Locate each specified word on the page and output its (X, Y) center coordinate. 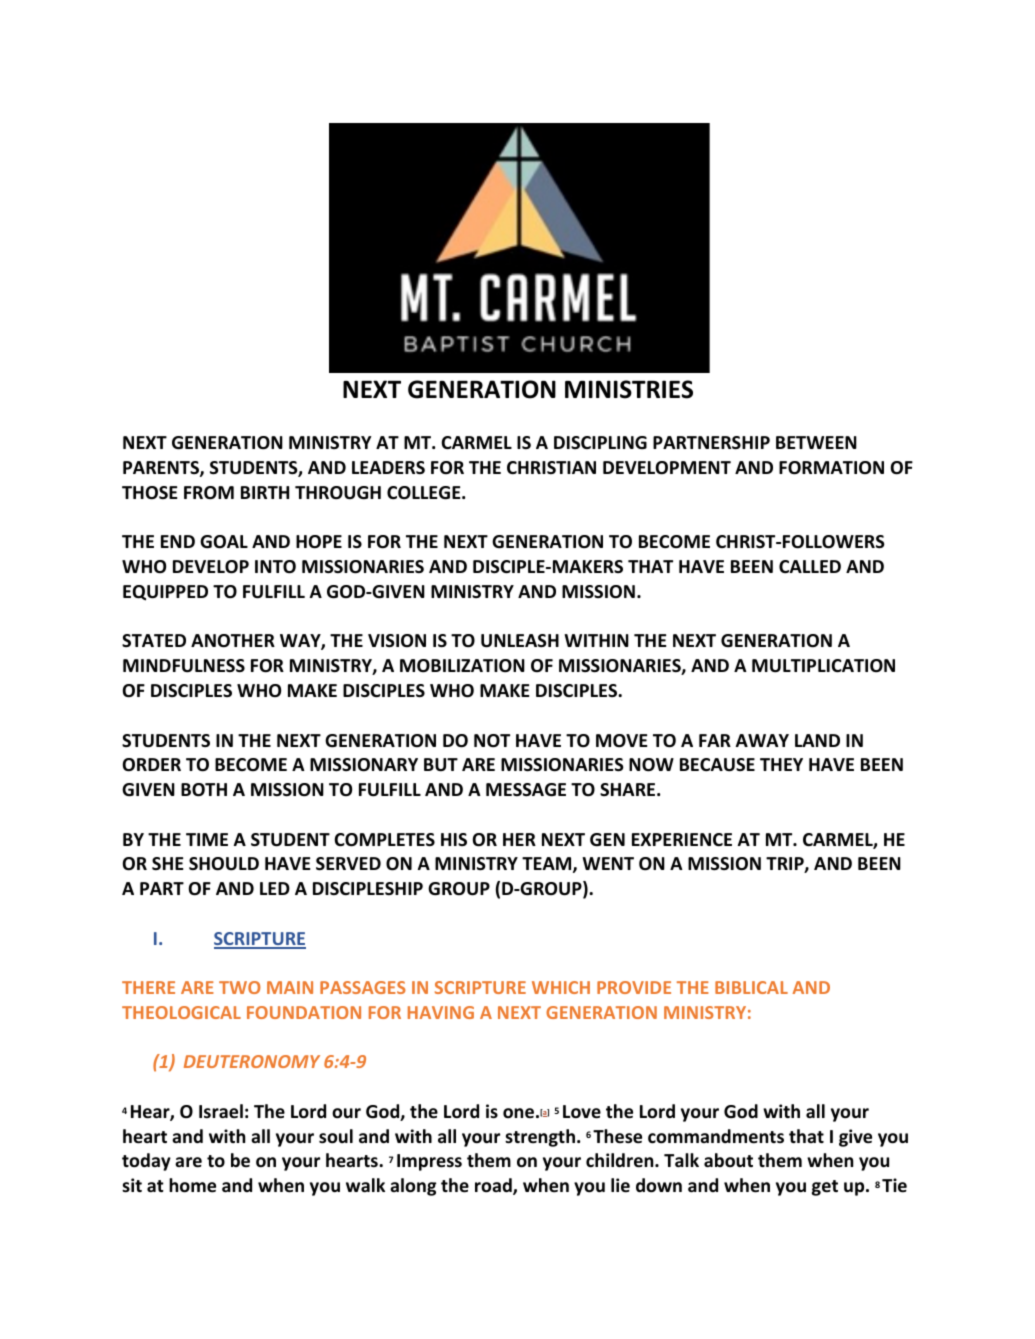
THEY (781, 764)
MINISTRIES (629, 389)
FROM (209, 493)
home (192, 1185)
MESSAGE (526, 790)
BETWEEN (816, 442)
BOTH (204, 790)
